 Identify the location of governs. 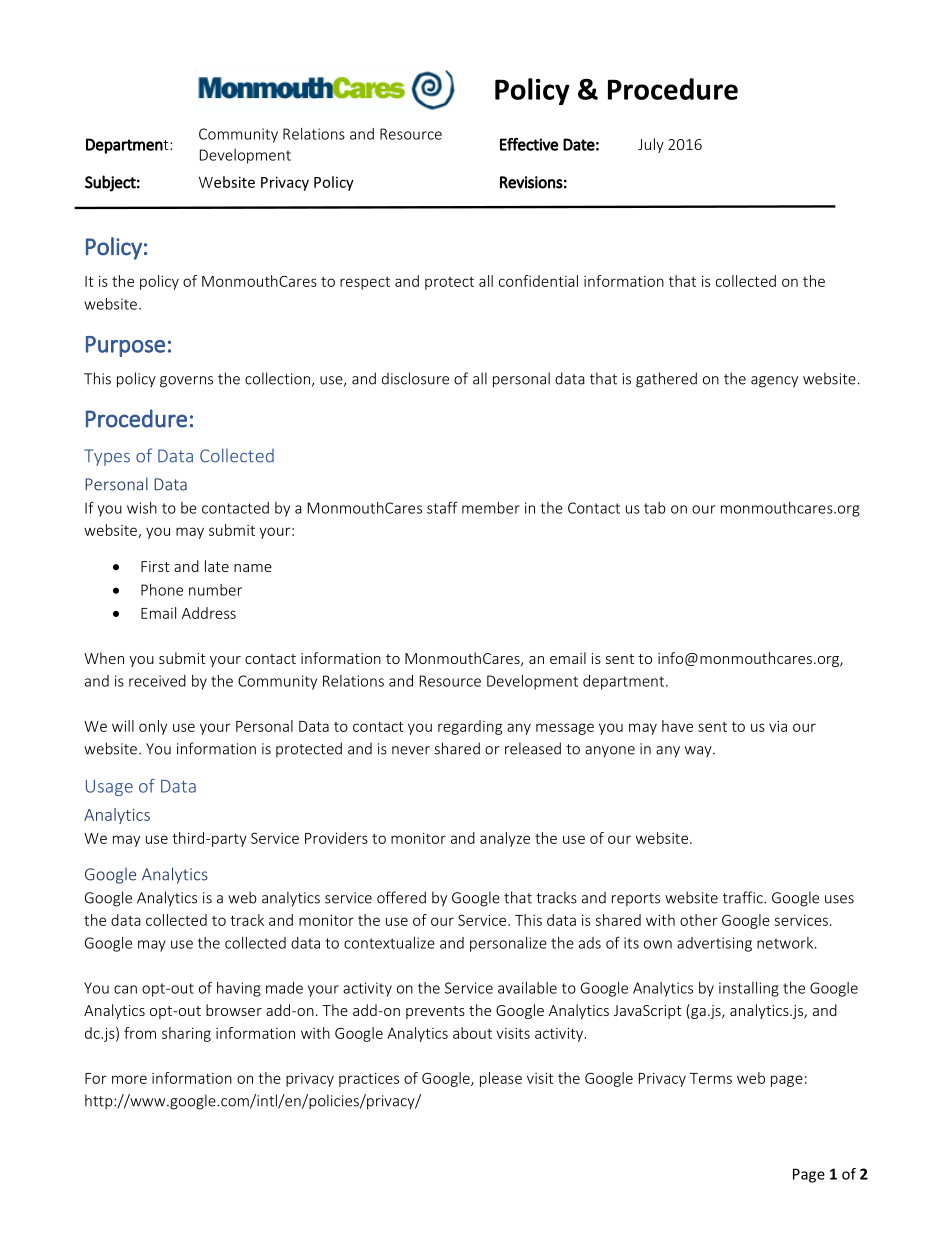
(186, 382).
